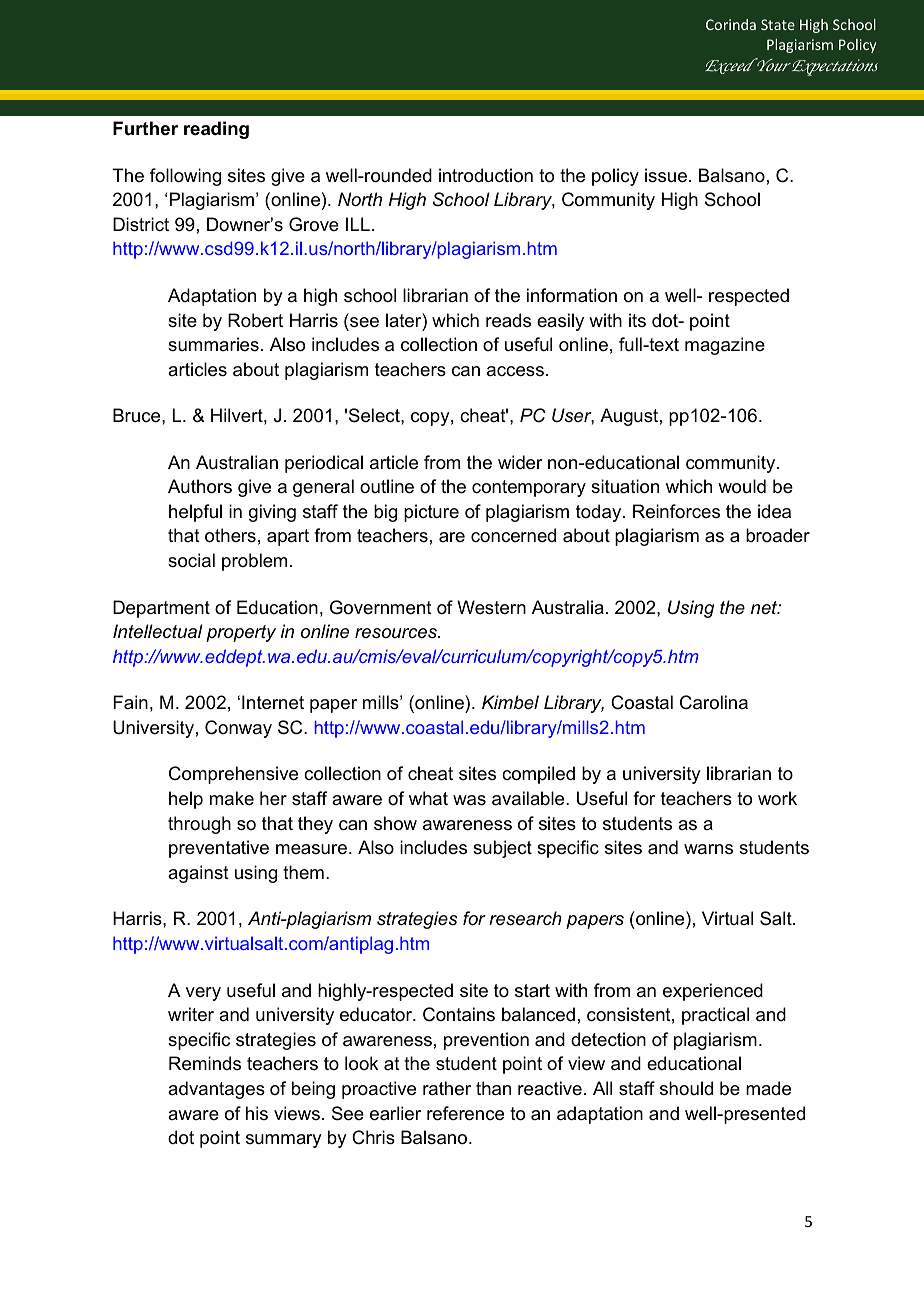 The height and width of the screenshot is (1308, 924). Describe the element at coordinates (742, 486) in the screenshot. I see `would` at that location.
